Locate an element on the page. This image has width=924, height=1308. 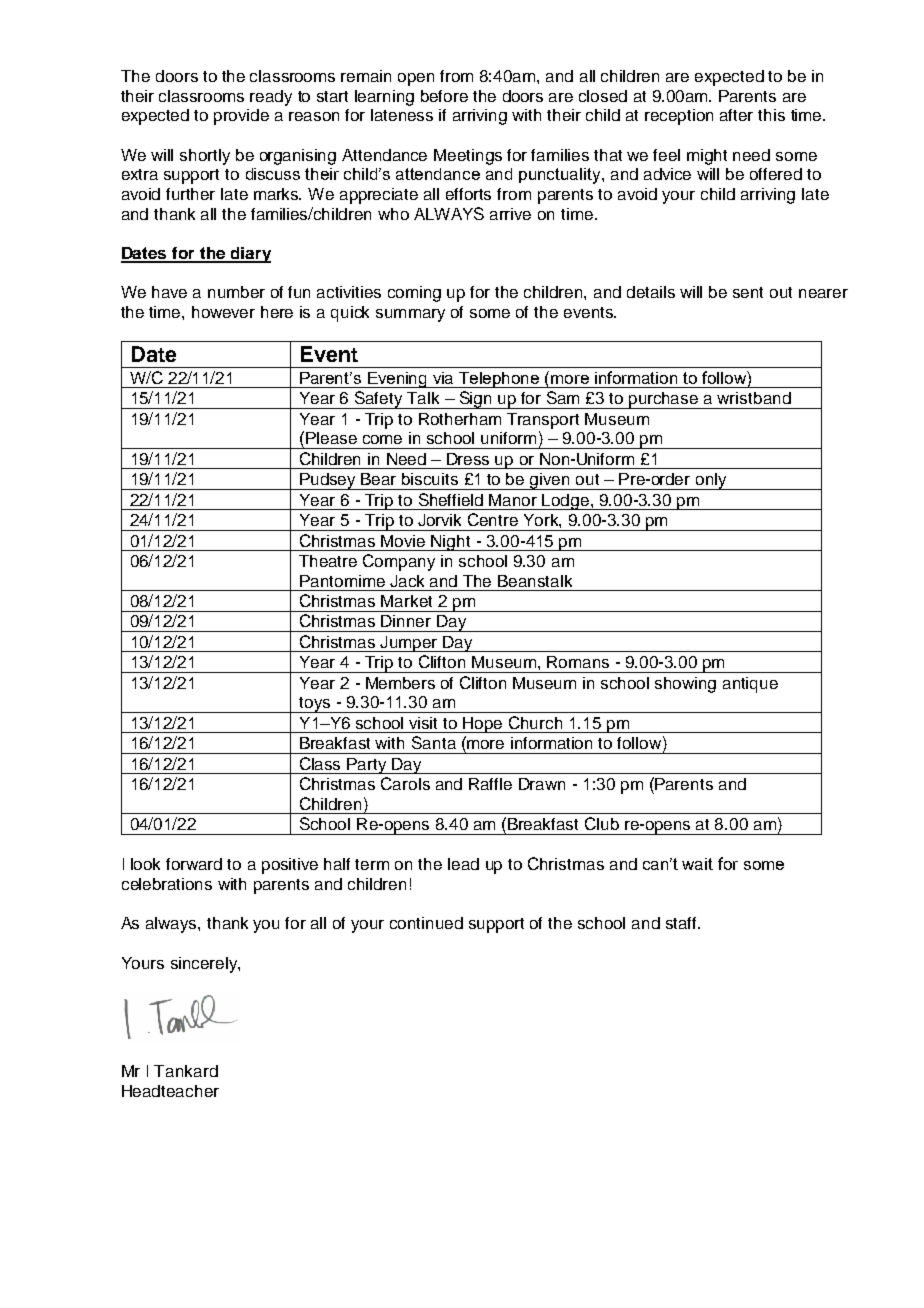
after is located at coordinates (736, 115).
